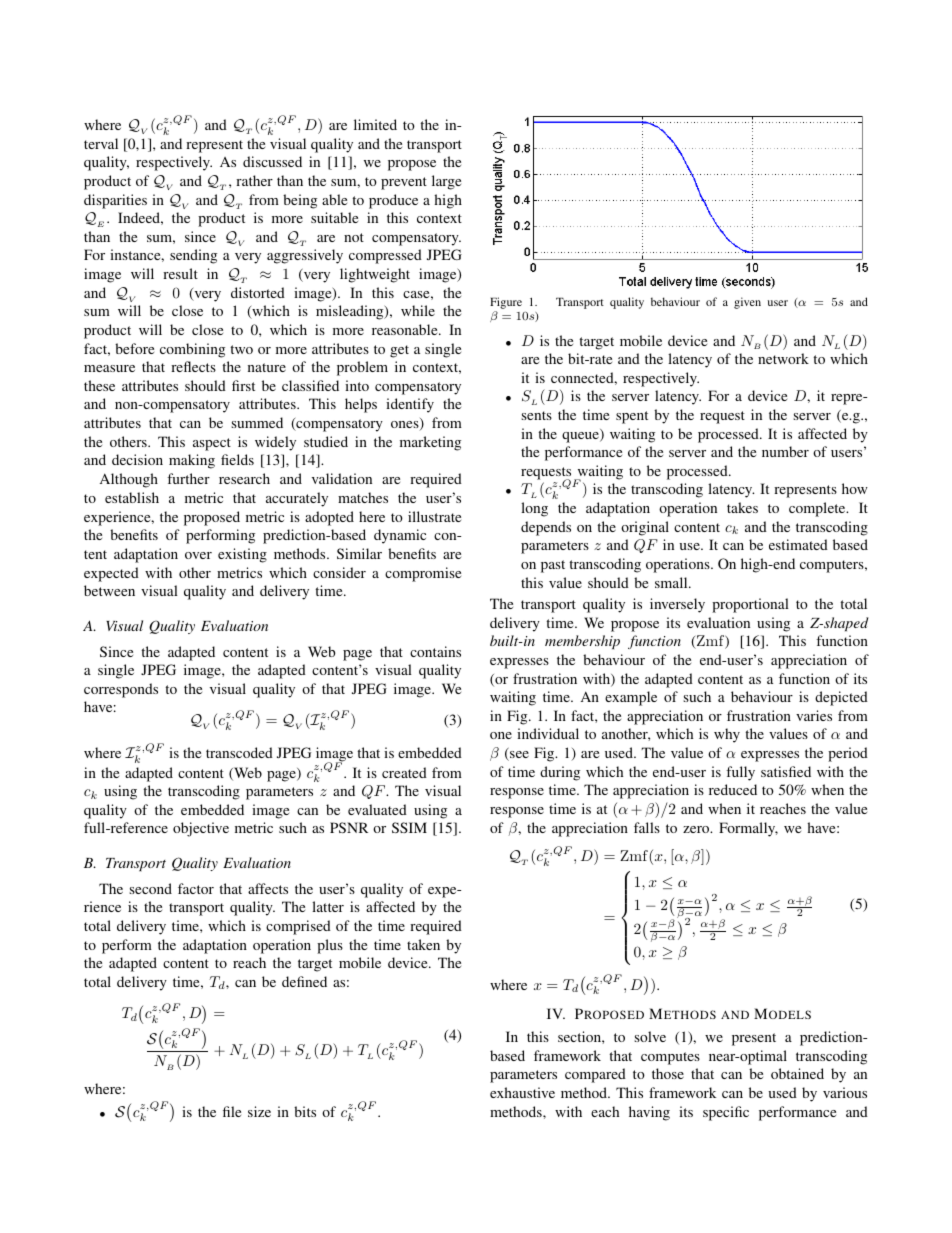 The width and height of the screenshot is (952, 1233). I want to click on given, so click(747, 303).
